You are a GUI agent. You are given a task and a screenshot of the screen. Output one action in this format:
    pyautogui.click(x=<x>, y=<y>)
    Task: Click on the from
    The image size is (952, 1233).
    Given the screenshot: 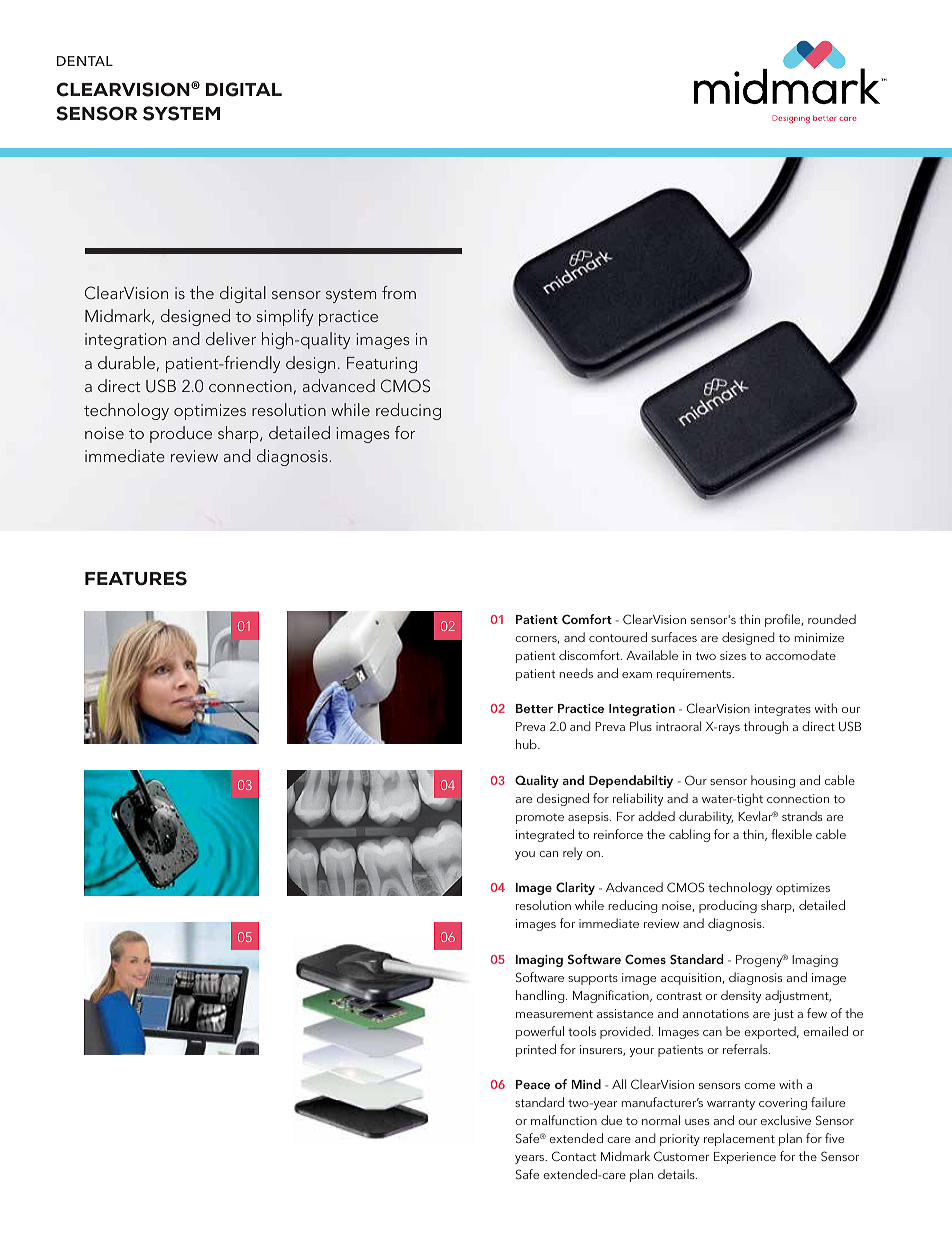 What is the action you would take?
    pyautogui.click(x=399, y=292)
